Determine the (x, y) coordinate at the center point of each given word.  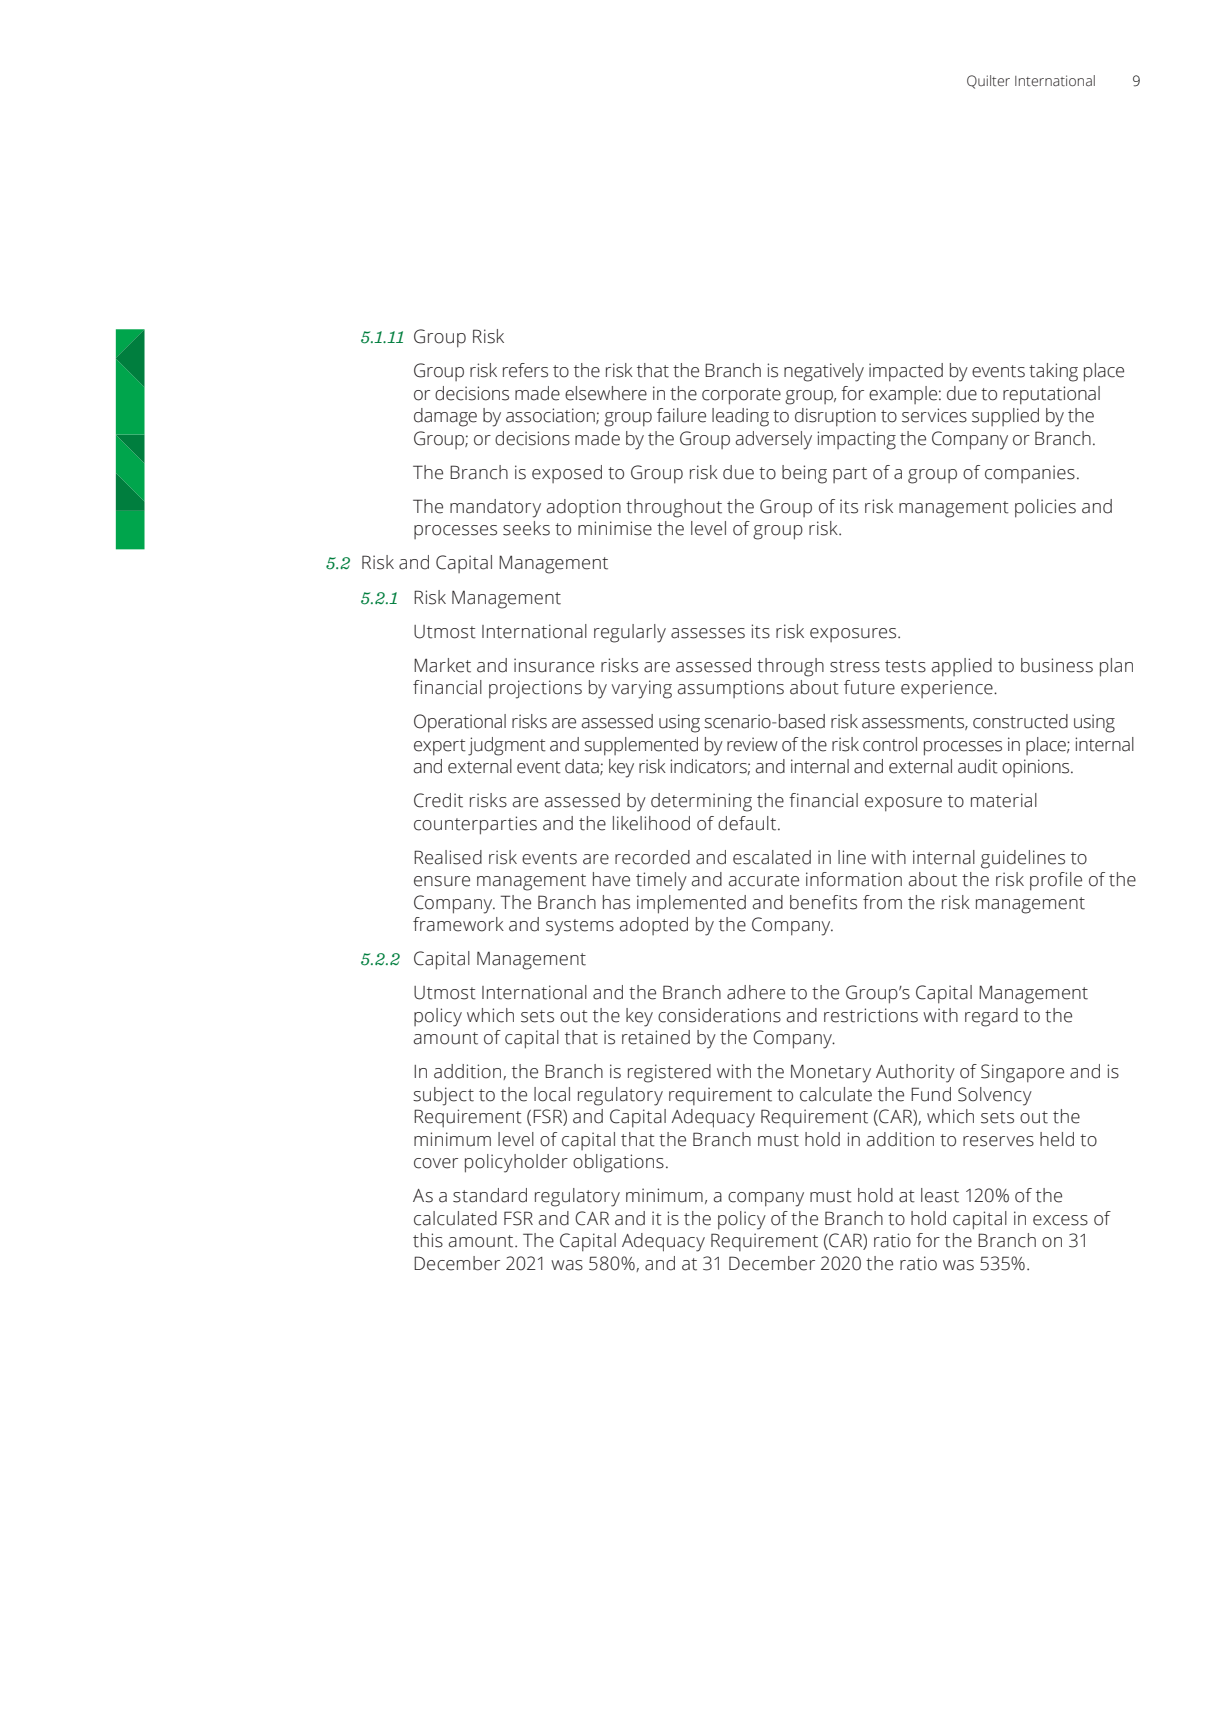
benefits (823, 902)
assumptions (730, 689)
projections (535, 689)
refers (525, 370)
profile (1056, 881)
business (1057, 665)
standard (490, 1195)
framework (458, 924)
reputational (1051, 395)
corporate (741, 396)
